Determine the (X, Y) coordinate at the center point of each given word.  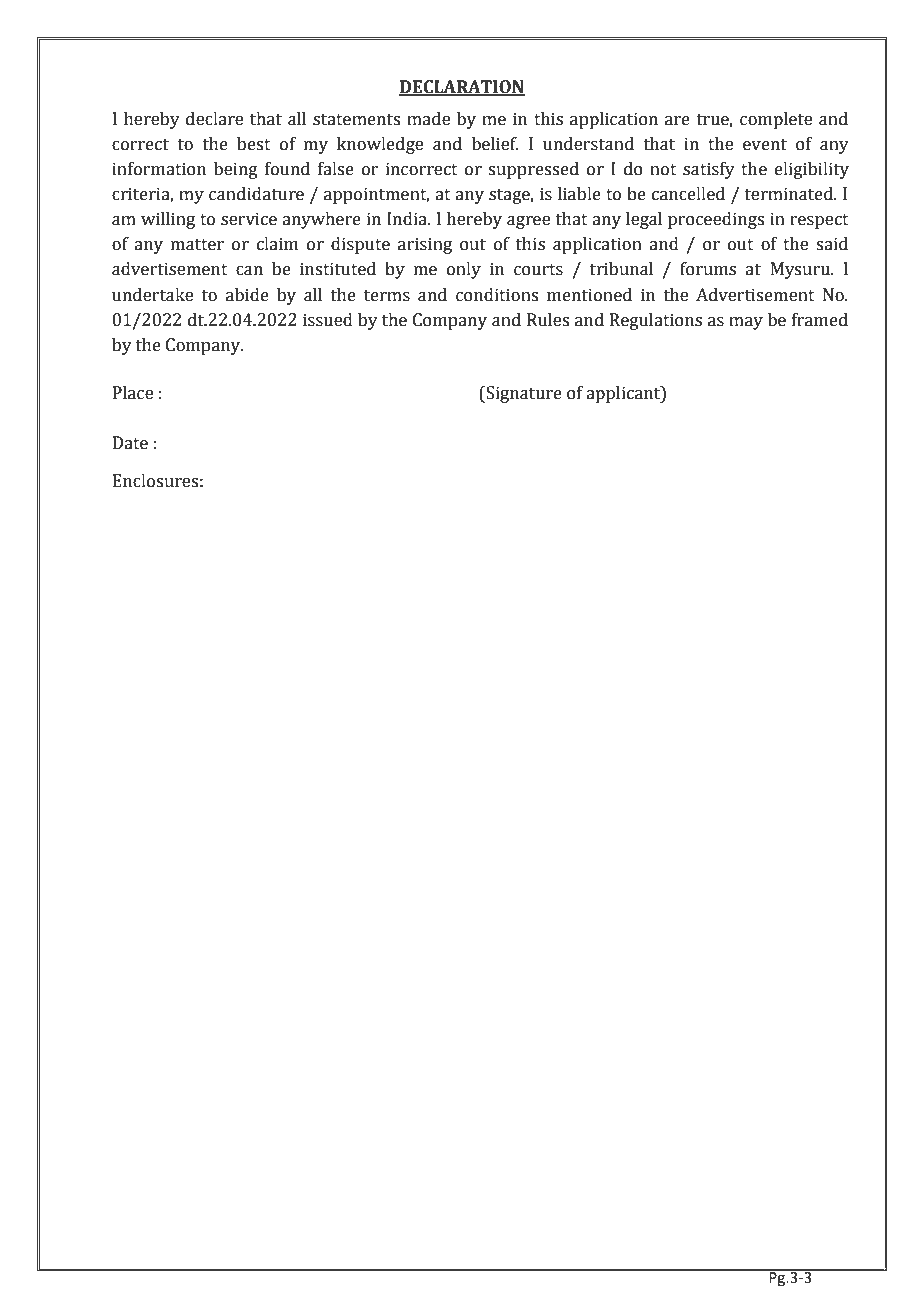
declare (214, 119)
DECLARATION (462, 88)
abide (247, 295)
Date (130, 443)
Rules (548, 320)
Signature (523, 394)
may (746, 323)
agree (528, 222)
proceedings (716, 220)
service (249, 219)
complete (776, 120)
